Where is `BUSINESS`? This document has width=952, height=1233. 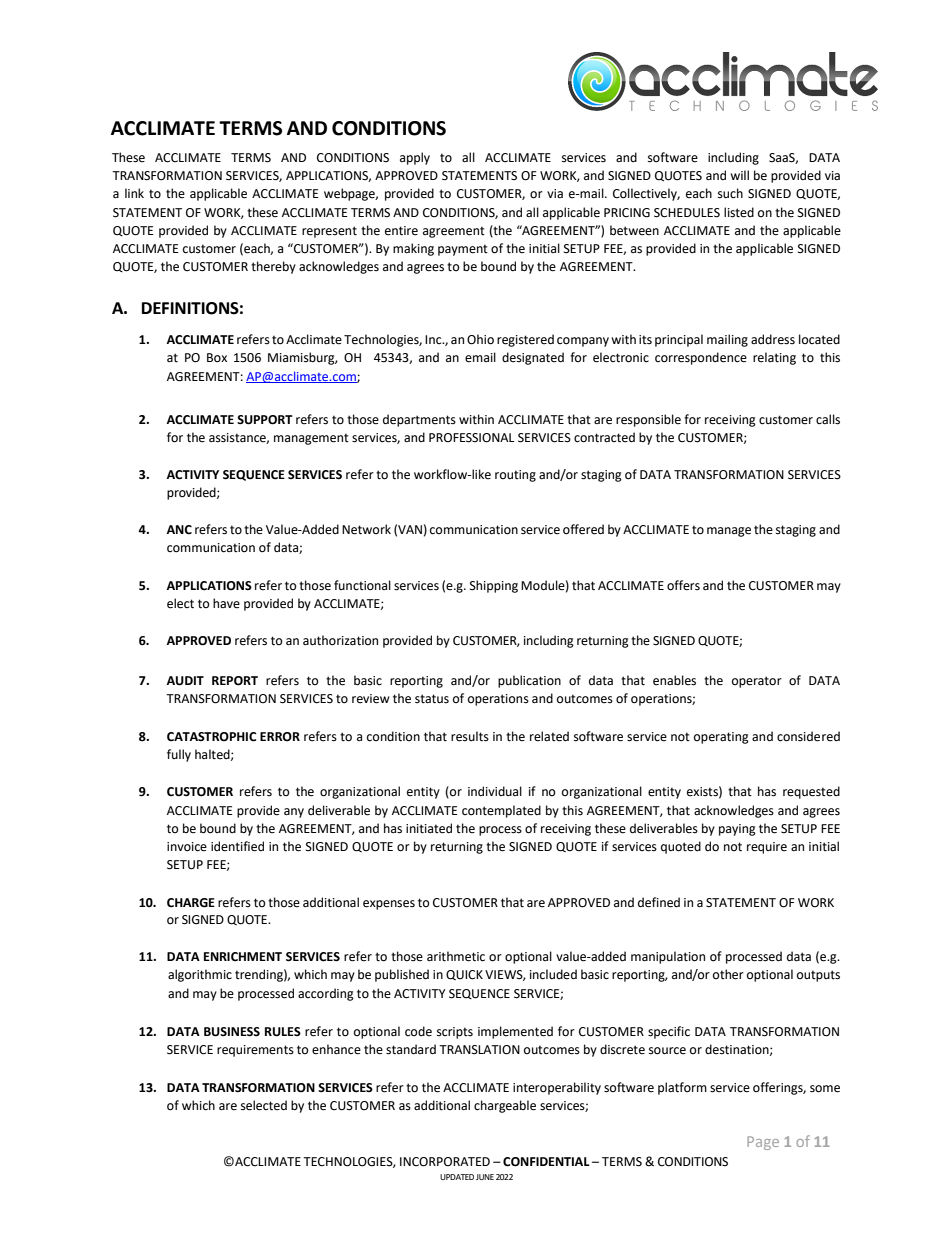 BUSINESS is located at coordinates (232, 1032).
